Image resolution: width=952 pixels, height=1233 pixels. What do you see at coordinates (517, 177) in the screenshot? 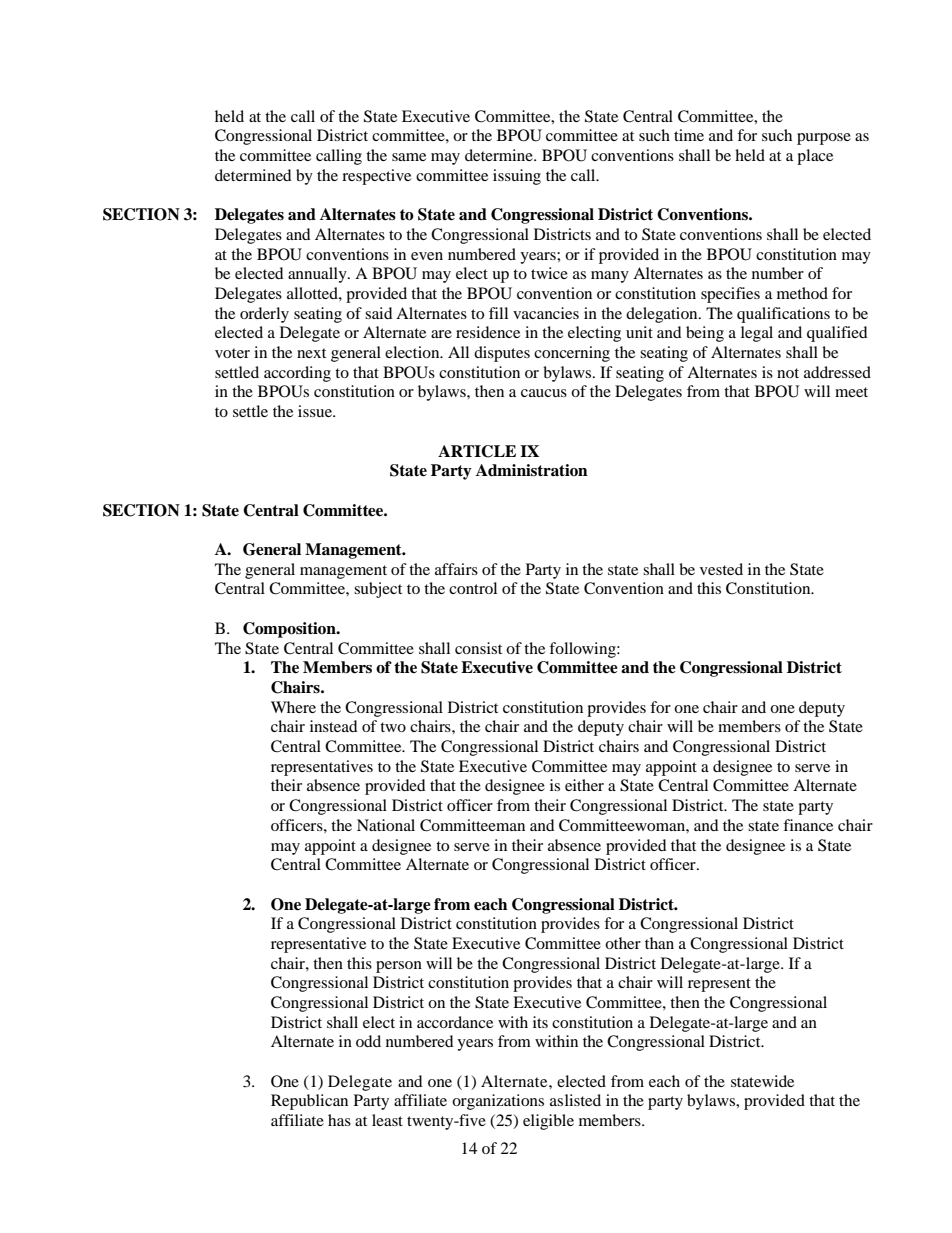
I see `issuing` at bounding box center [517, 177].
